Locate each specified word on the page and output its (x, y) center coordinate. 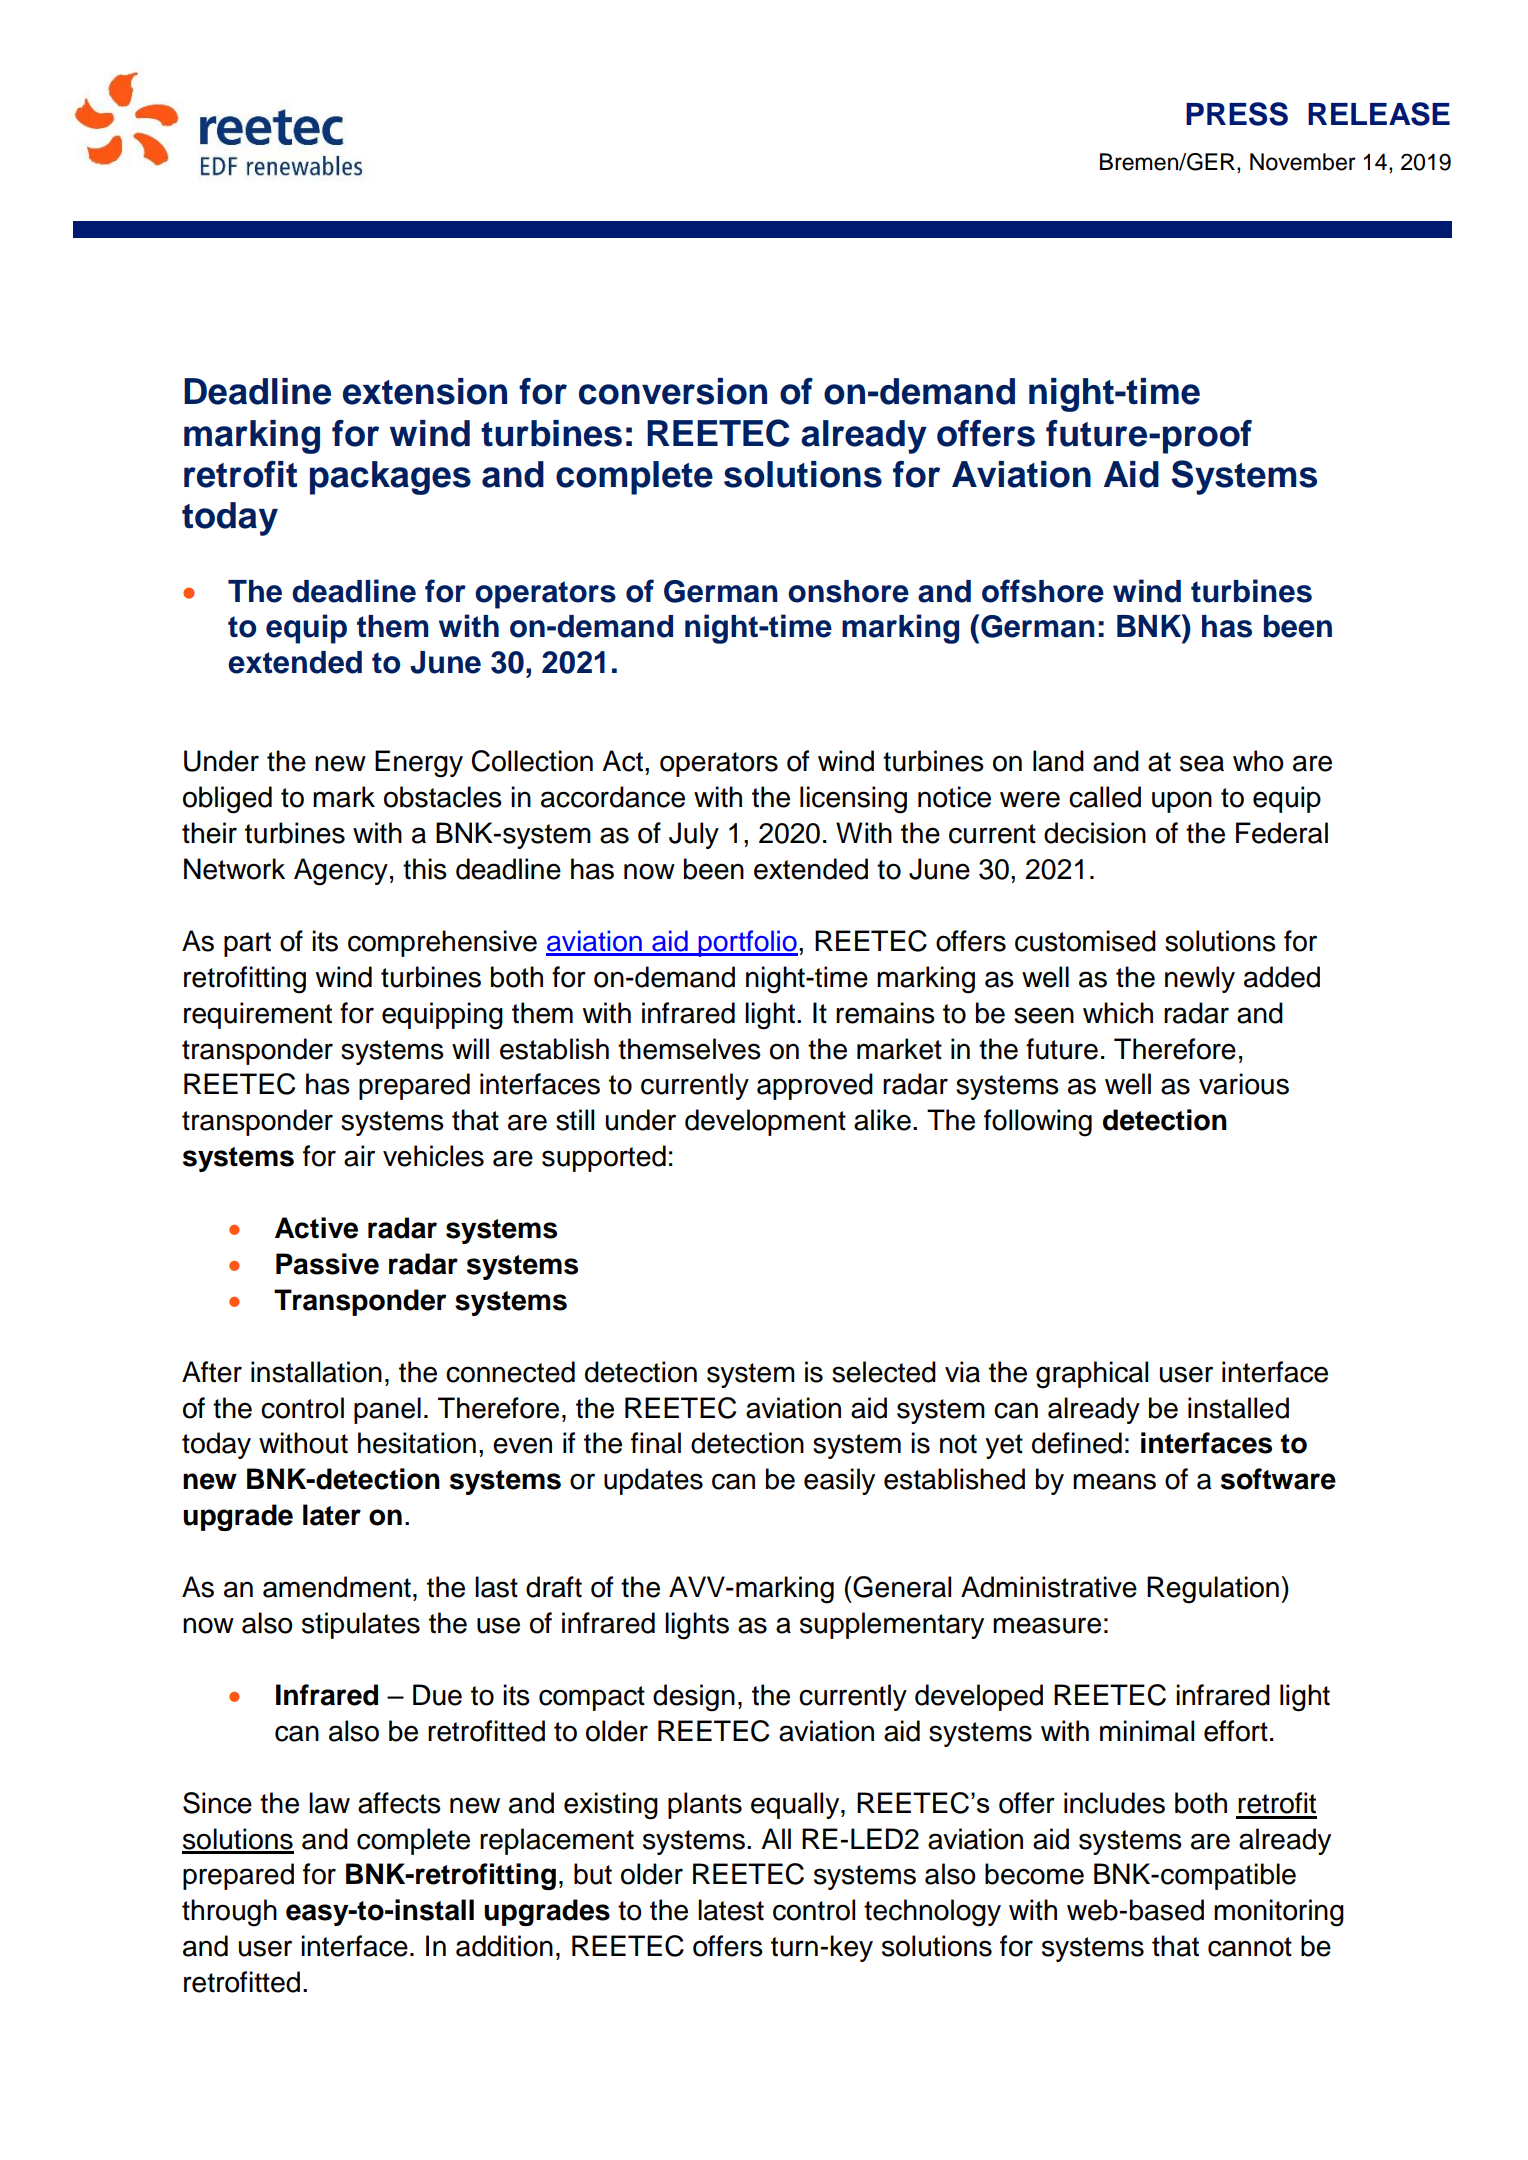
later (332, 1515)
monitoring (1279, 1913)
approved (815, 1086)
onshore (848, 591)
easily (839, 1481)
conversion (673, 391)
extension (425, 391)
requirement (258, 1015)
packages (390, 478)
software (1278, 1479)
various (1244, 1084)
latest (731, 1910)
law (329, 1803)
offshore (1043, 591)
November (1303, 162)
